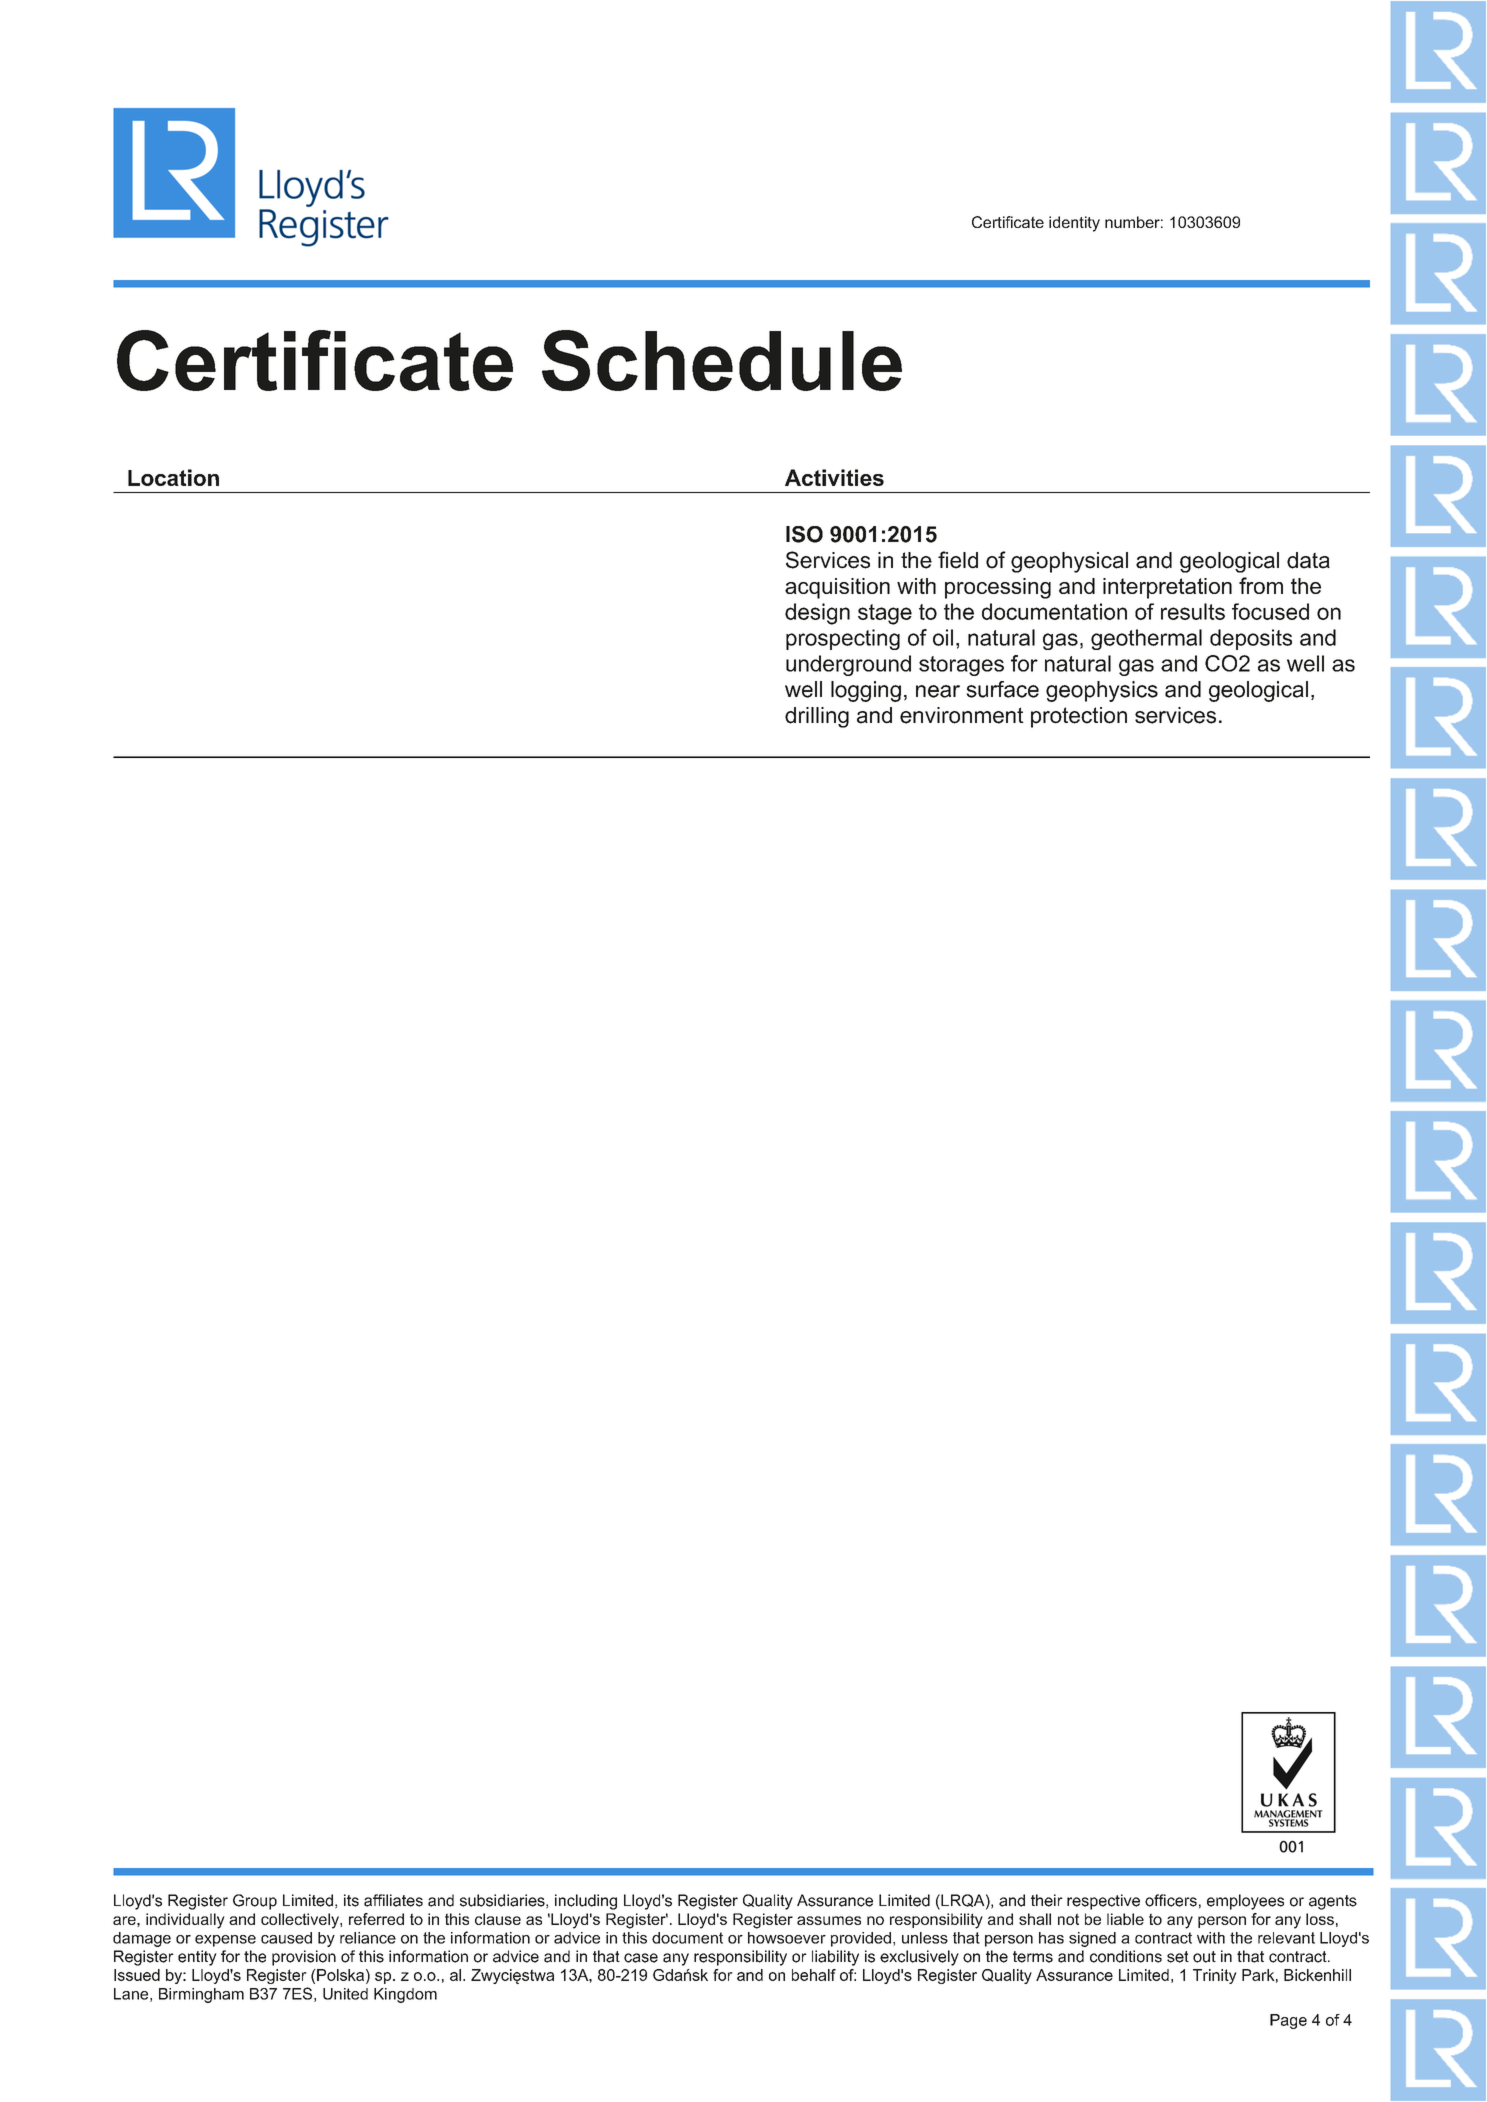  What do you see at coordinates (1079, 717) in the screenshot?
I see `protection` at bounding box center [1079, 717].
